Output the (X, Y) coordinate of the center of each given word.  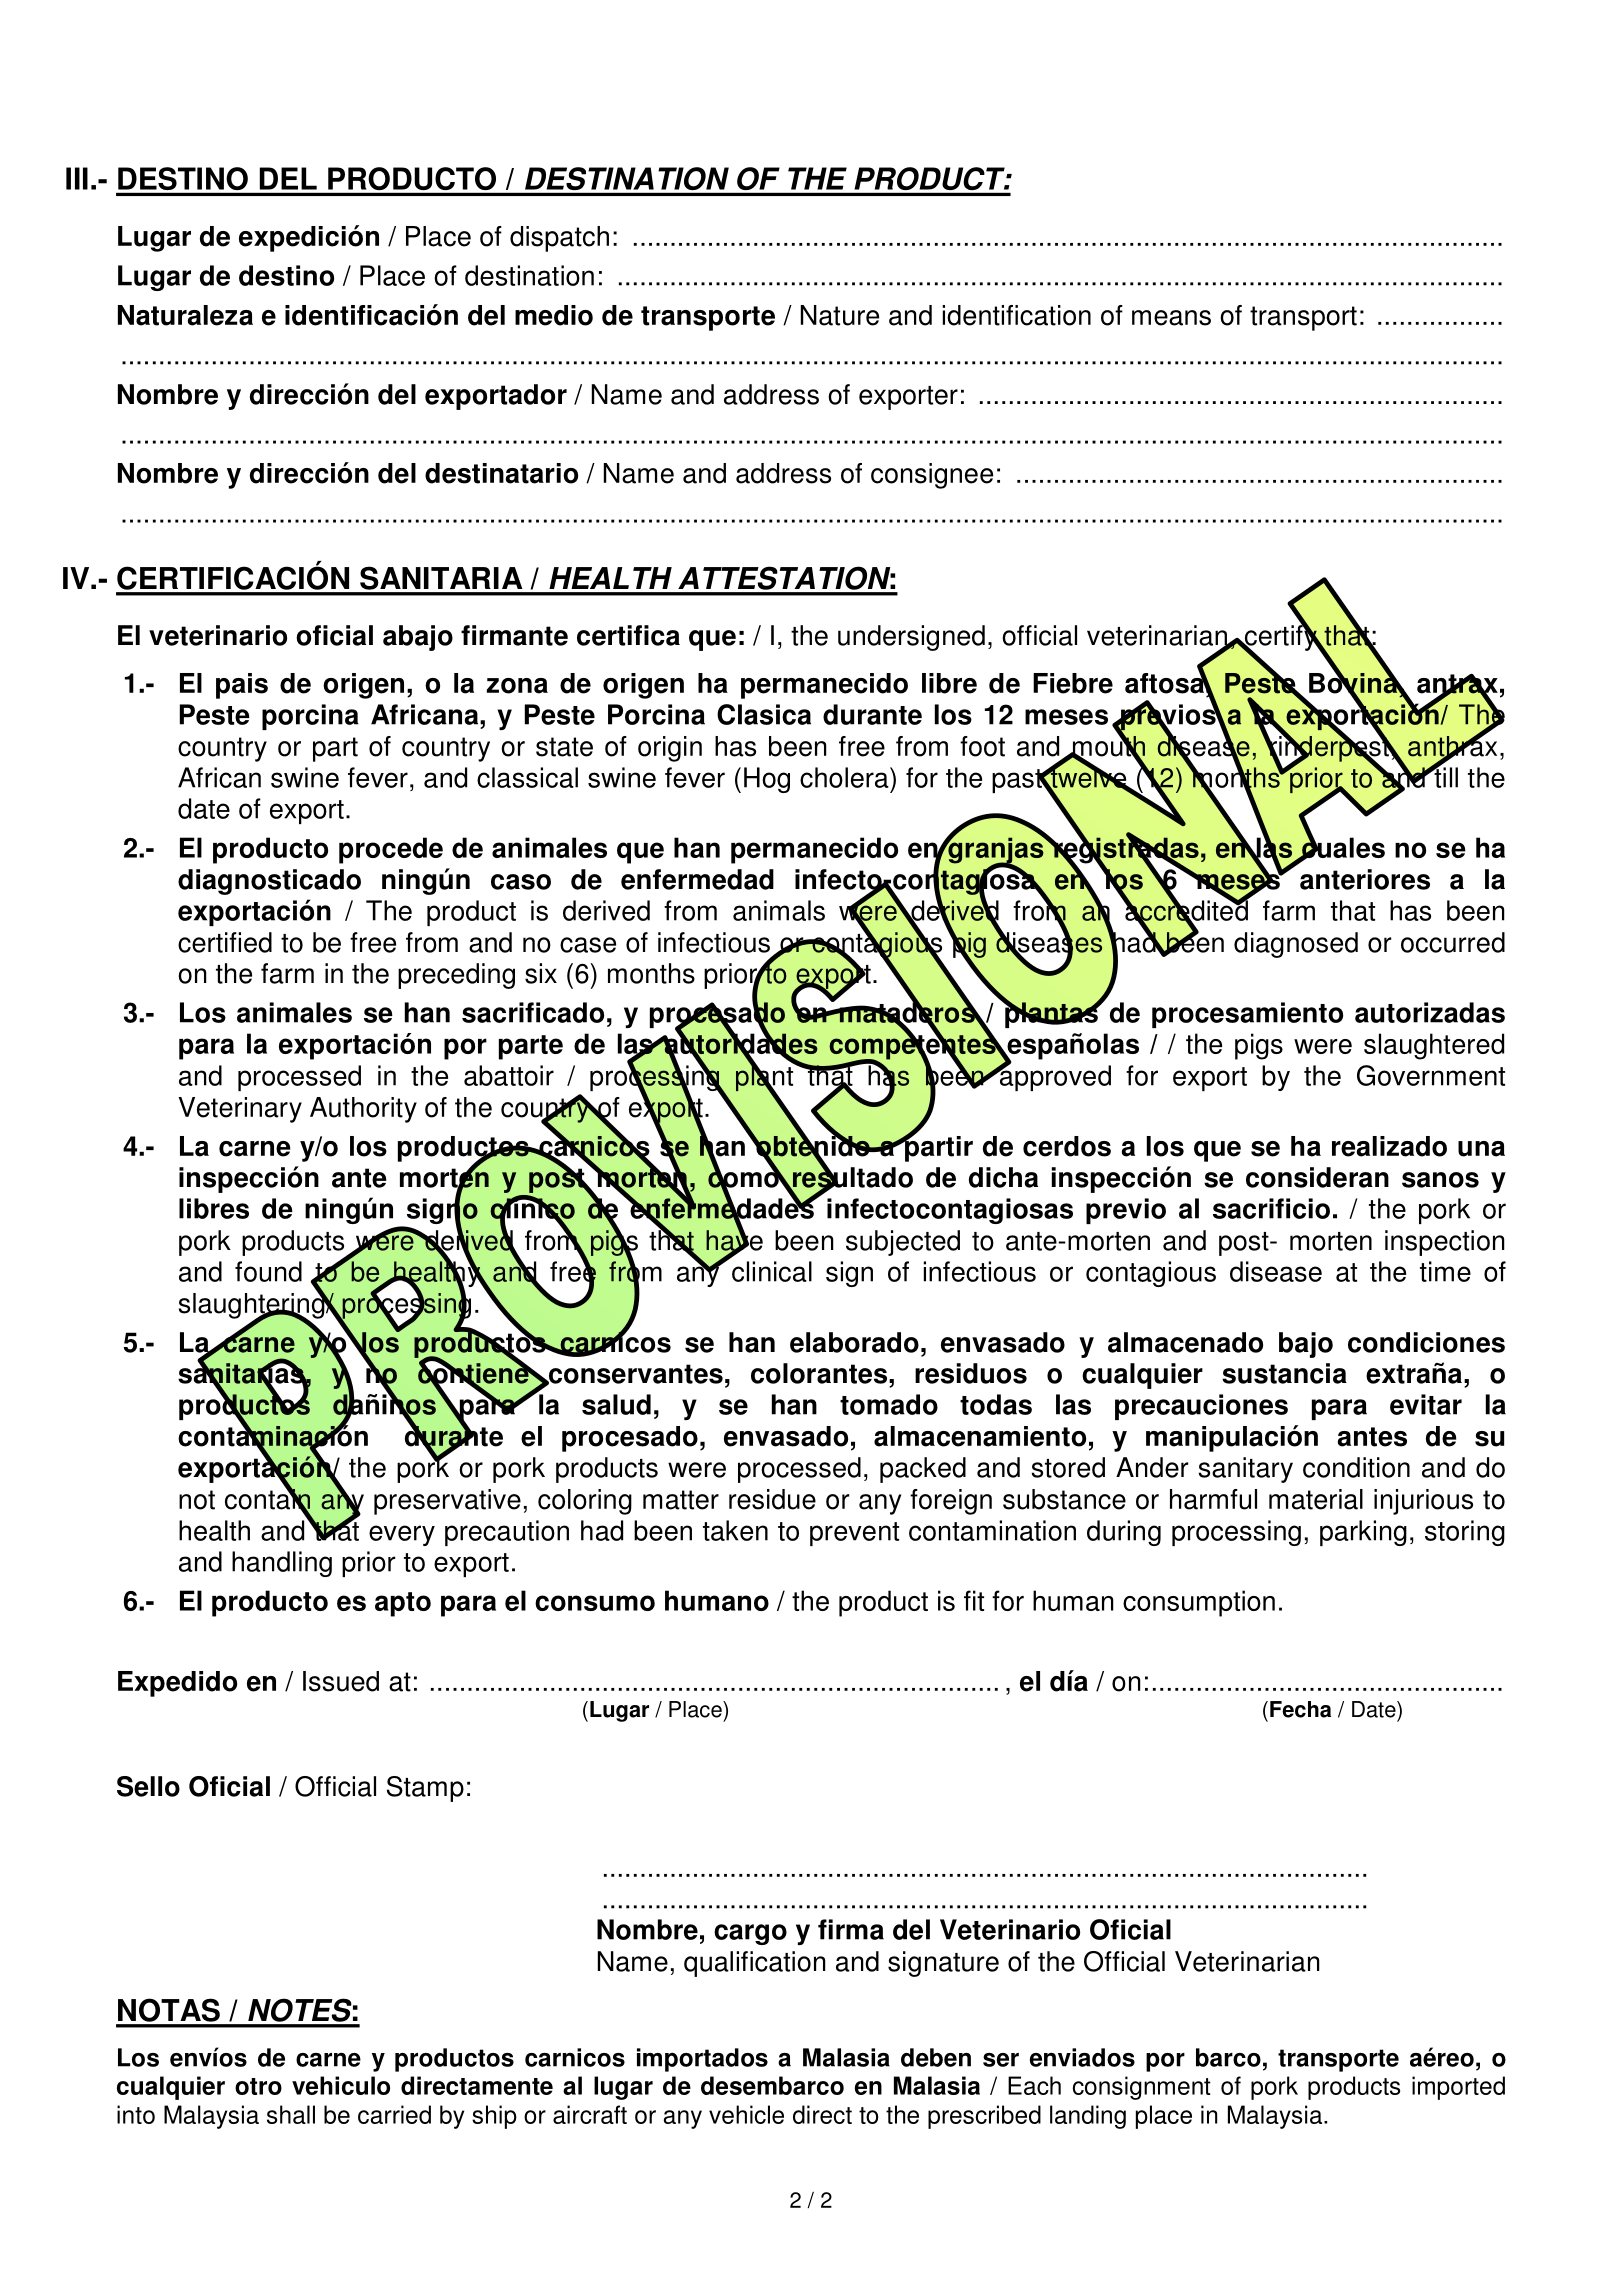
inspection (1445, 1243)
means (1171, 318)
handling (282, 1564)
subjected (903, 1243)
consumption (1199, 1603)
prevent (854, 1534)
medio (554, 315)
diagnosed (1296, 945)
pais (242, 686)
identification (1016, 315)
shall (291, 2114)
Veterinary (240, 1110)
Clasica (764, 714)
